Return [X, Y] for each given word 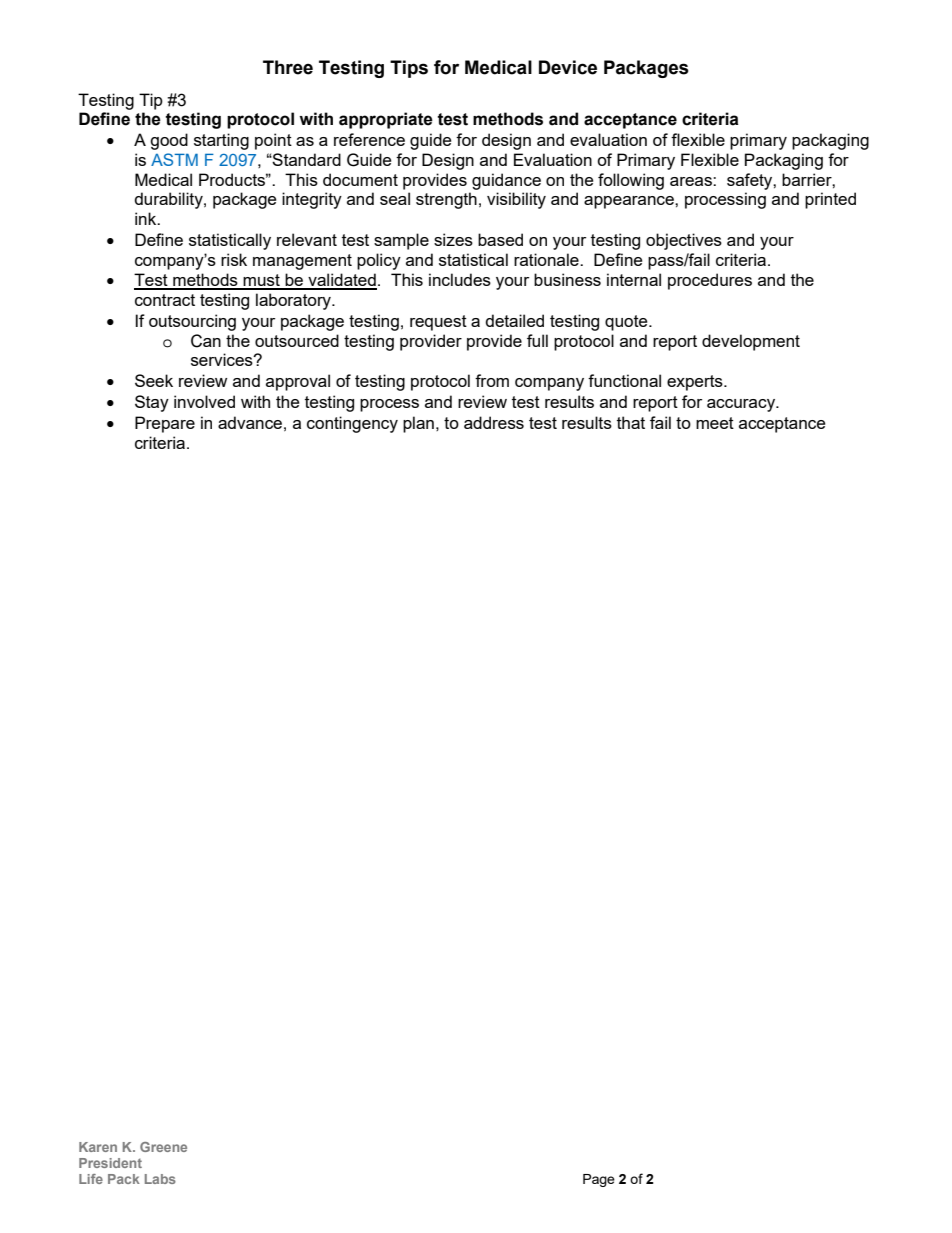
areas [692, 181]
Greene [163, 1147]
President [110, 1163]
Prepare [165, 424]
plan [418, 424]
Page [599, 1180]
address [494, 422]
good [169, 141]
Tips [409, 69]
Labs [160, 1179]
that [631, 422]
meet [715, 423]
